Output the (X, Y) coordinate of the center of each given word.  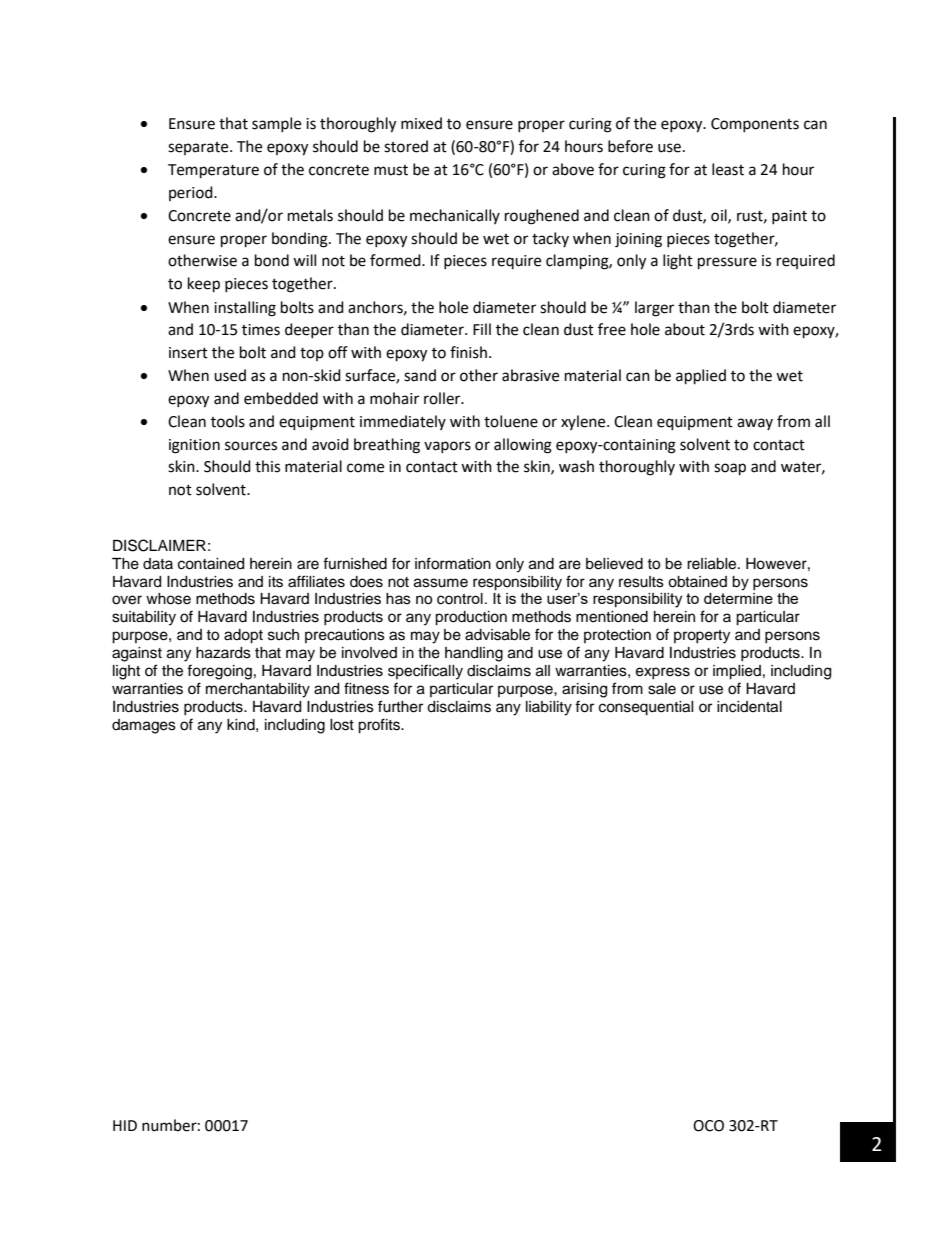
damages (144, 726)
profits (380, 726)
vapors (447, 447)
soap (730, 469)
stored (406, 146)
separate (199, 148)
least (728, 169)
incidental (749, 707)
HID (125, 1125)
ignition (194, 446)
